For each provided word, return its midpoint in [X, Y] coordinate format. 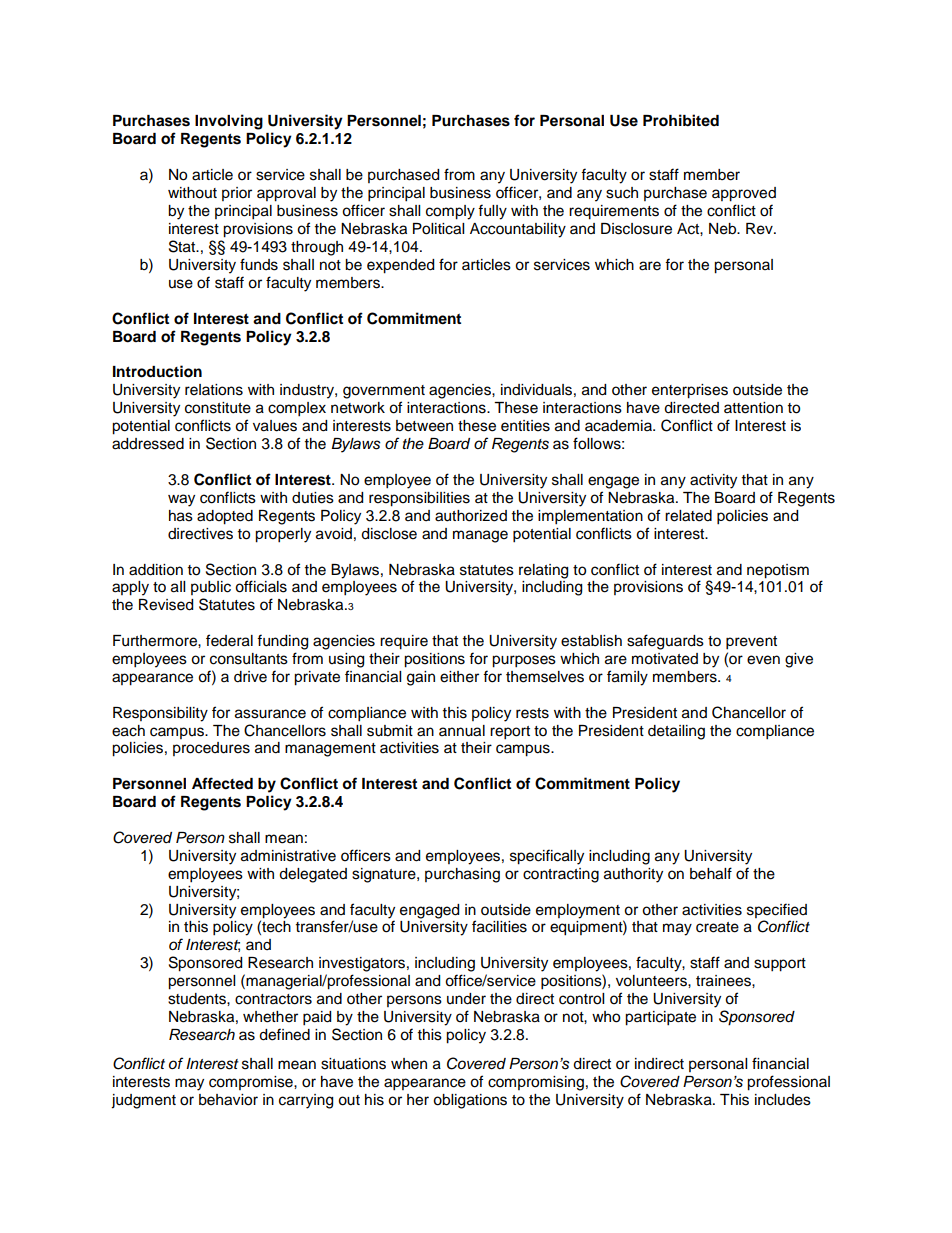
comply [450, 212]
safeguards [665, 642]
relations [214, 390]
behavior [228, 1100]
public [211, 588]
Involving [229, 122]
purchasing [462, 875]
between [424, 426]
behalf [711, 873]
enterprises [690, 391]
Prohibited [681, 120]
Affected [222, 783]
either [459, 677]
